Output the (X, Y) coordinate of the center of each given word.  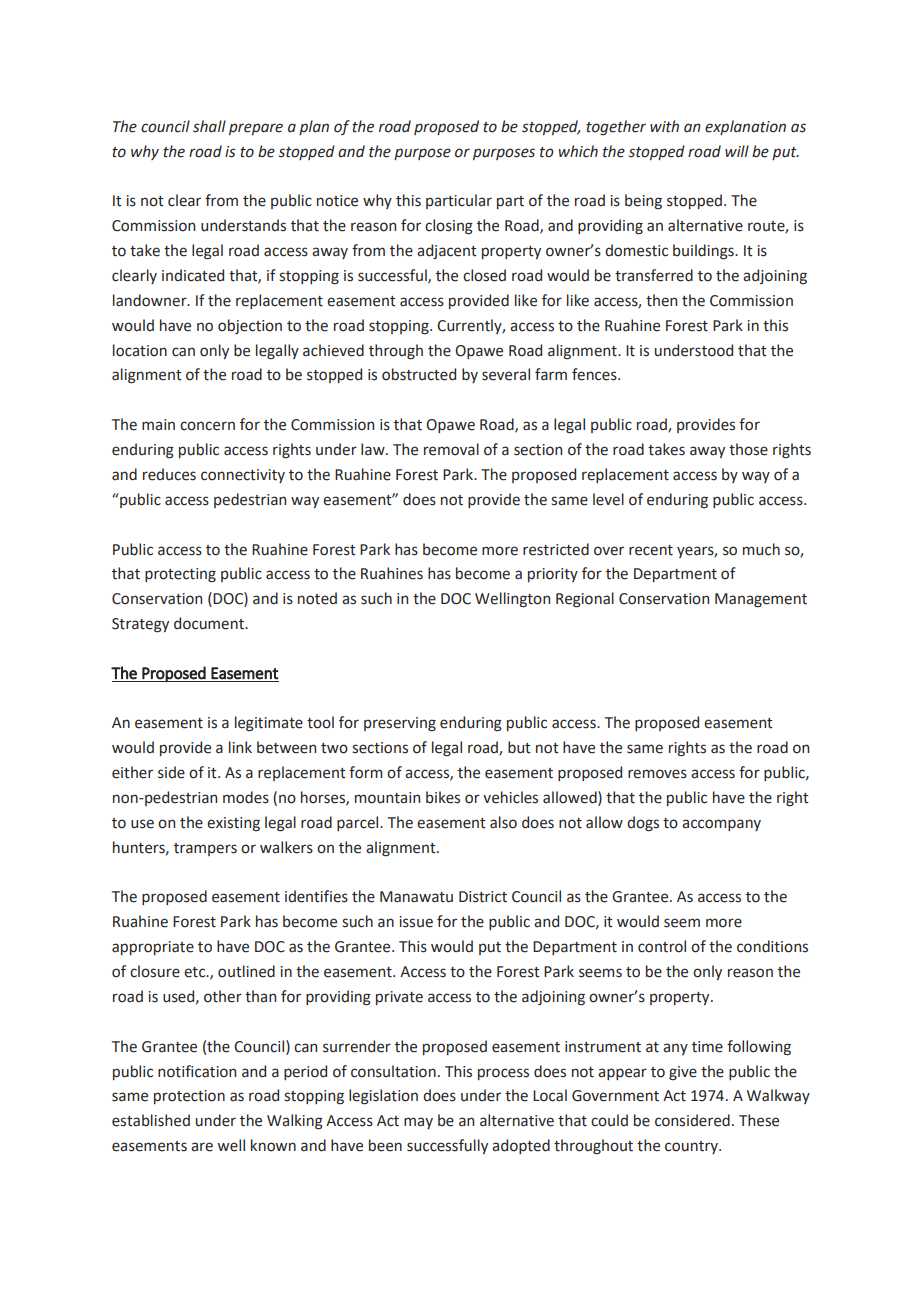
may (418, 1123)
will (737, 151)
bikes (443, 797)
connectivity (243, 476)
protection (189, 1097)
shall (209, 126)
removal (451, 449)
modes (246, 797)
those (748, 449)
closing (449, 227)
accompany (721, 825)
